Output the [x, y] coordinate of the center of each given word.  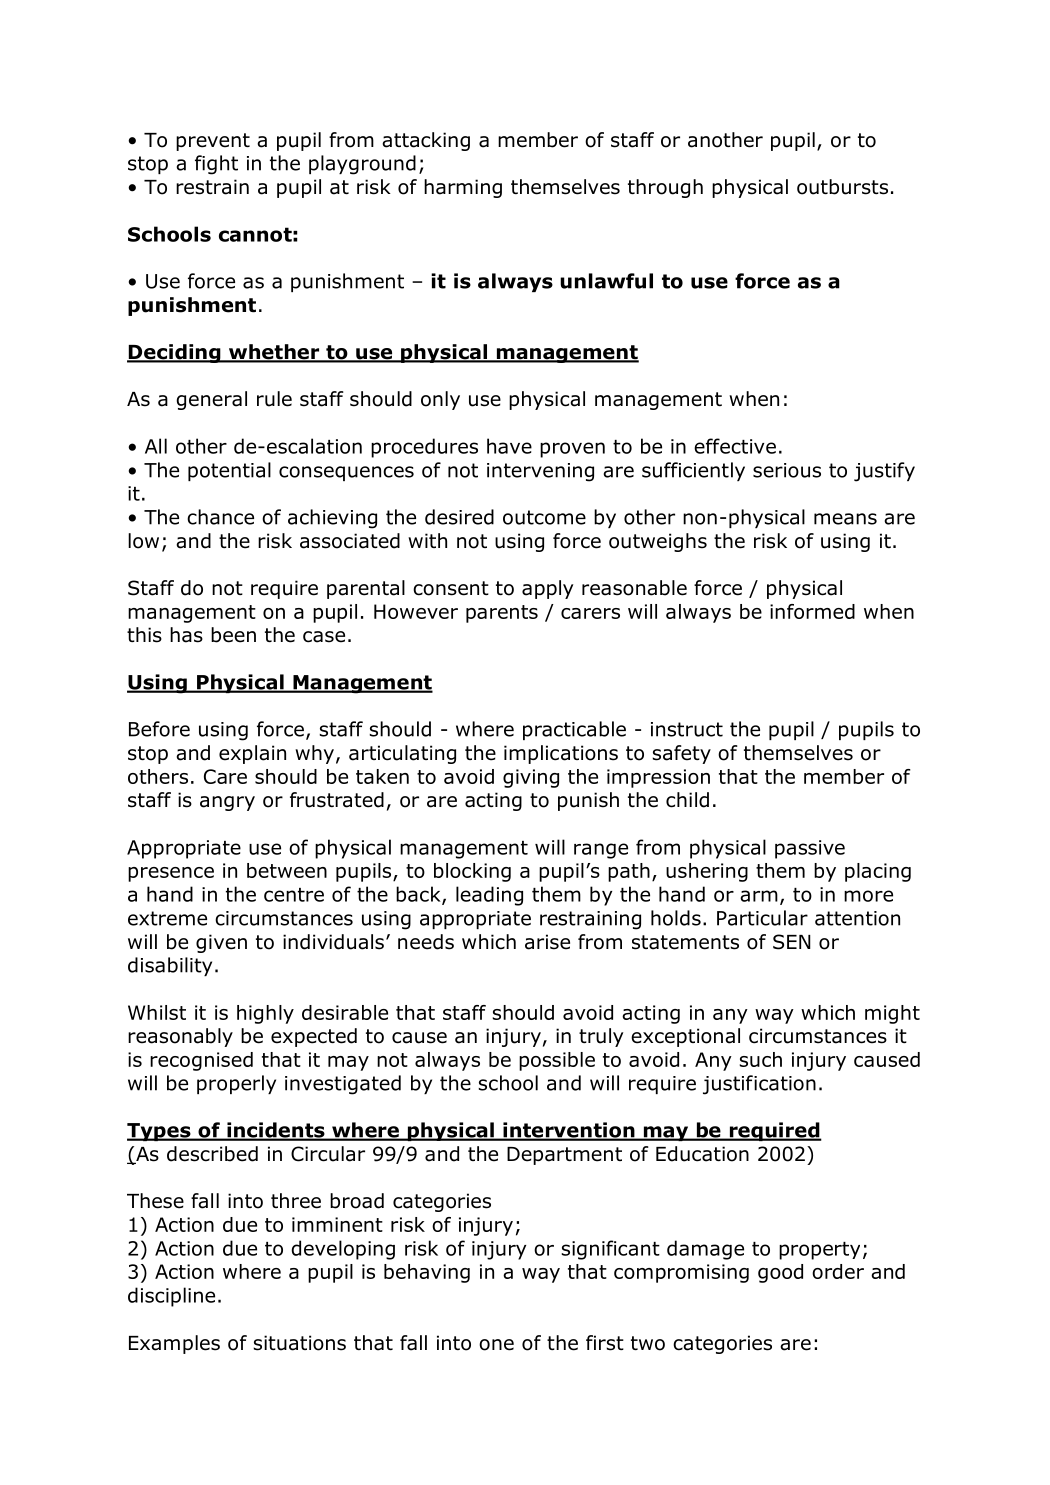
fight [216, 165]
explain [252, 754]
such [760, 1059]
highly [265, 1014]
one [496, 1345]
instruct [687, 729]
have [509, 446]
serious [787, 470]
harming [463, 188]
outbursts [842, 187]
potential [229, 471]
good [780, 1273]
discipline [171, 1297]
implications [561, 754]
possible [557, 1061]
